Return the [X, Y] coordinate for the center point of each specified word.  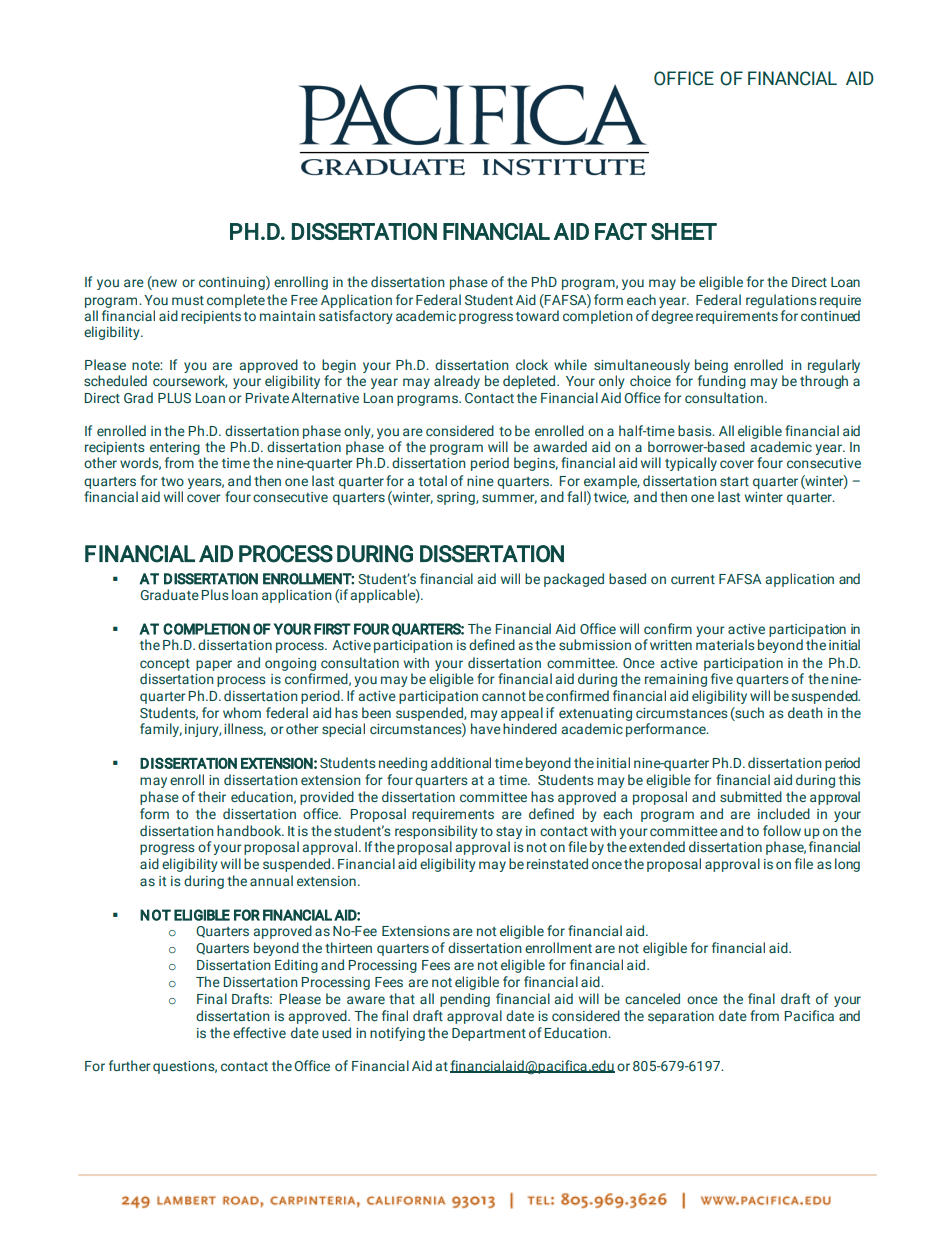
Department [489, 1034]
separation [681, 1017]
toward [537, 315]
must [188, 300]
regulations [781, 301]
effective [259, 1032]
